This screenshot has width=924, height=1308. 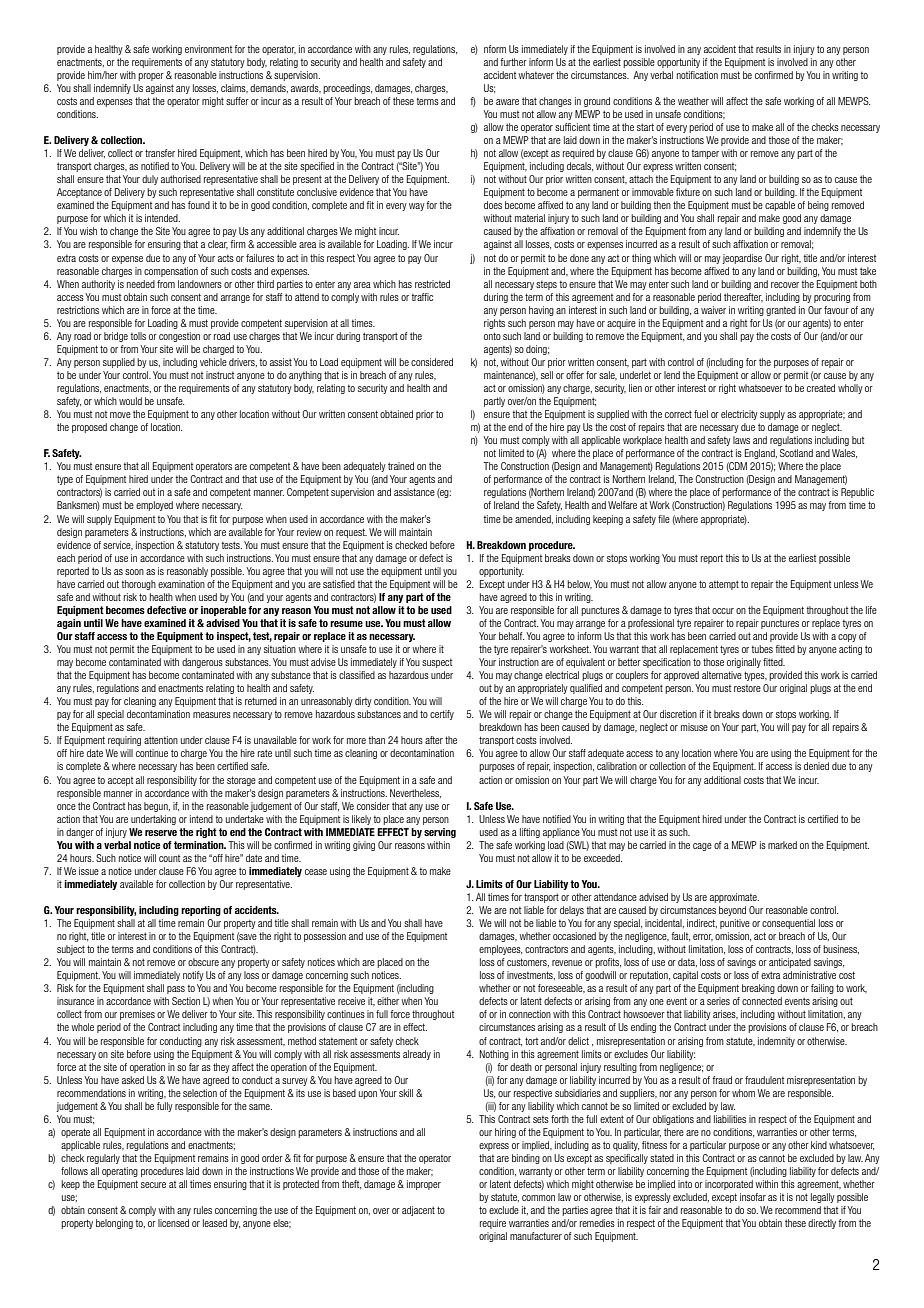 What do you see at coordinates (223, 611) in the screenshot?
I see `inoperable` at bounding box center [223, 611].
